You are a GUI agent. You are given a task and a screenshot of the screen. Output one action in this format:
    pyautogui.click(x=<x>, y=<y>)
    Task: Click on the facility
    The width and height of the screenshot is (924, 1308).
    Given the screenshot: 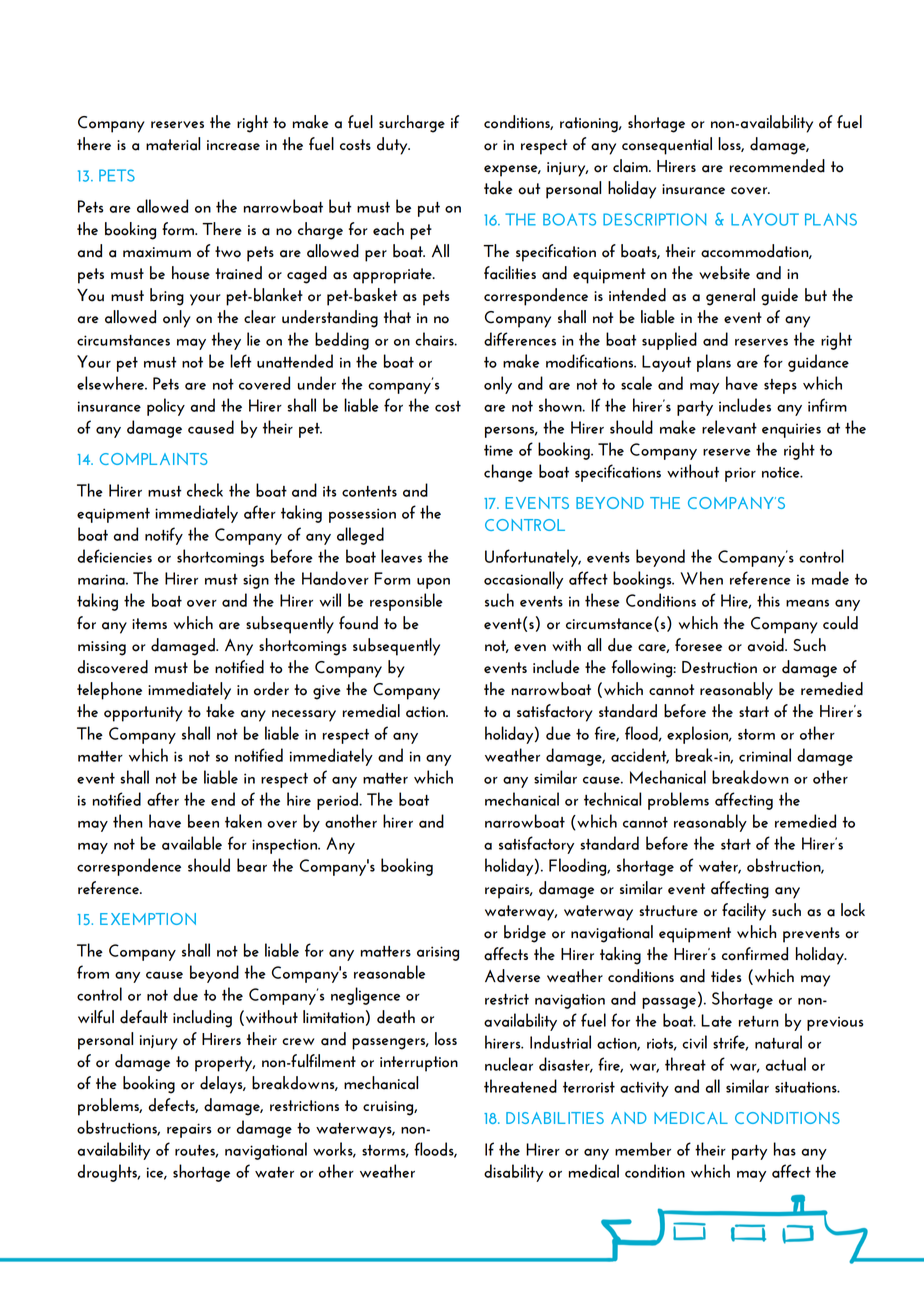 What is the action you would take?
    pyautogui.click(x=744, y=912)
